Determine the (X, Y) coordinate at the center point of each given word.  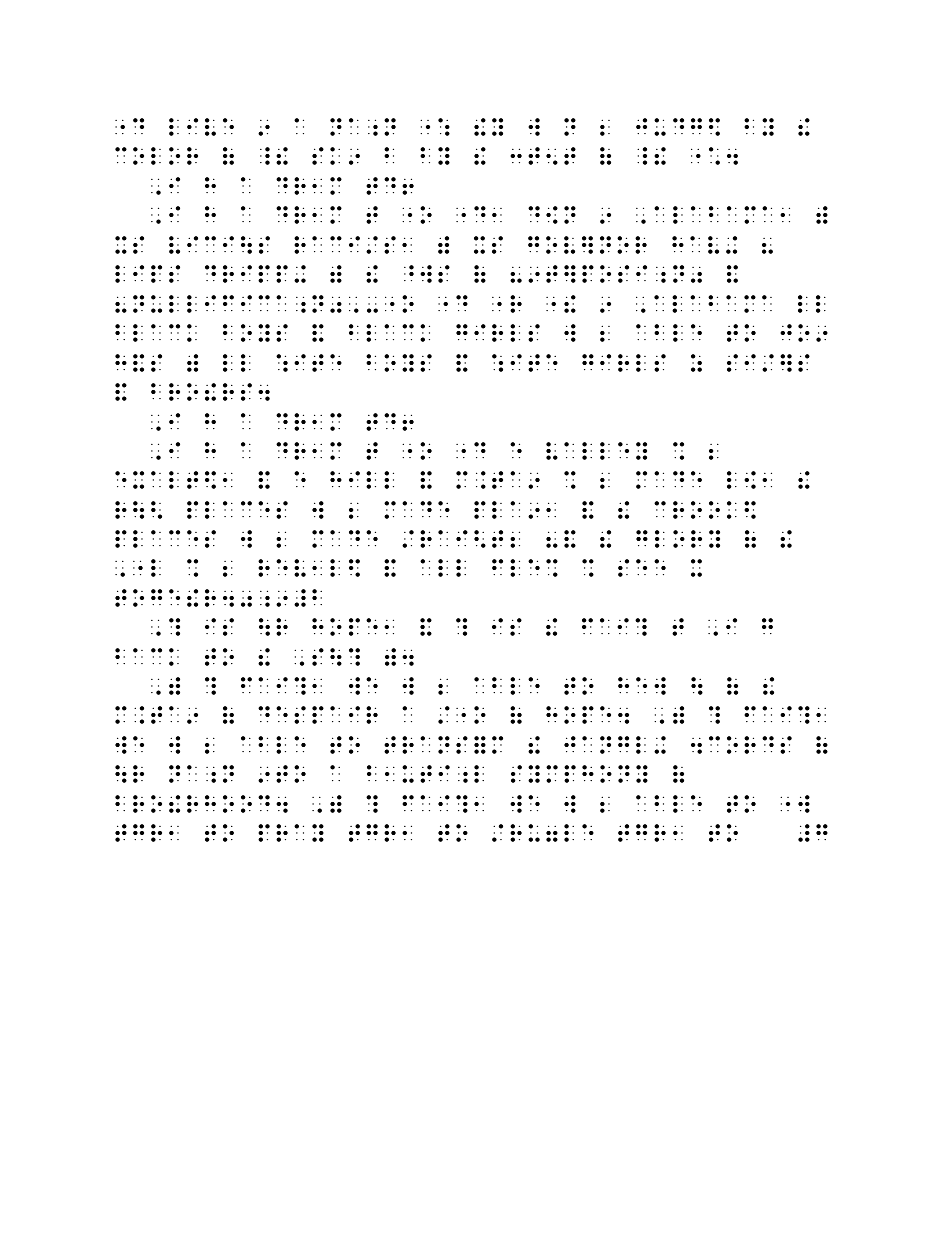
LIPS (147, 274)
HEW (642, 686)
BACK (147, 657)
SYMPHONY (579, 774)
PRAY (291, 833)
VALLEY (596, 451)
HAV (695, 245)
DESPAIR (318, 715)
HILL (362, 480)
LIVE (201, 127)
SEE (642, 568)
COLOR (156, 156)
